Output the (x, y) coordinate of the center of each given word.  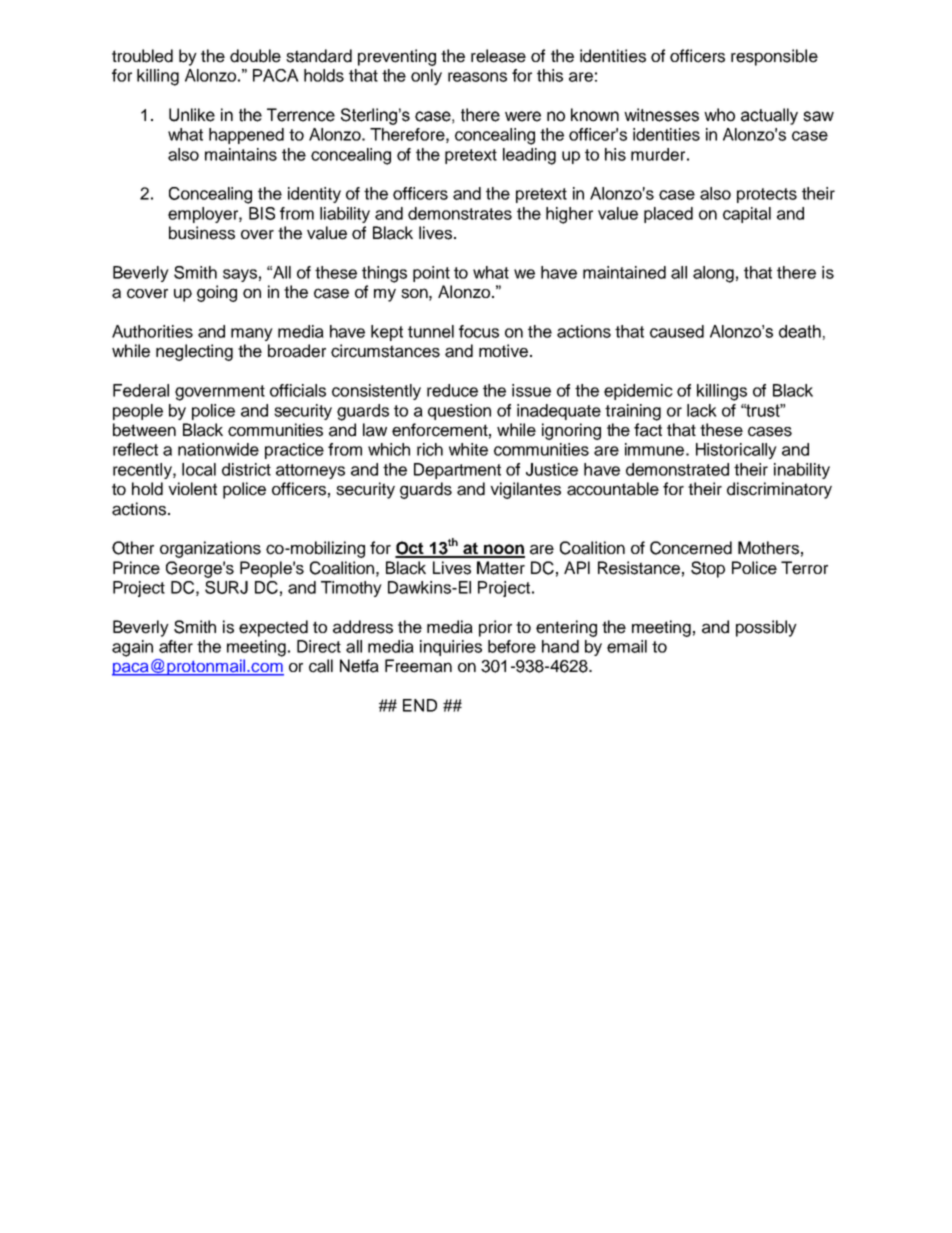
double (255, 56)
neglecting (194, 352)
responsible (774, 57)
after (176, 646)
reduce (452, 390)
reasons (477, 77)
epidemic (638, 392)
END (420, 705)
